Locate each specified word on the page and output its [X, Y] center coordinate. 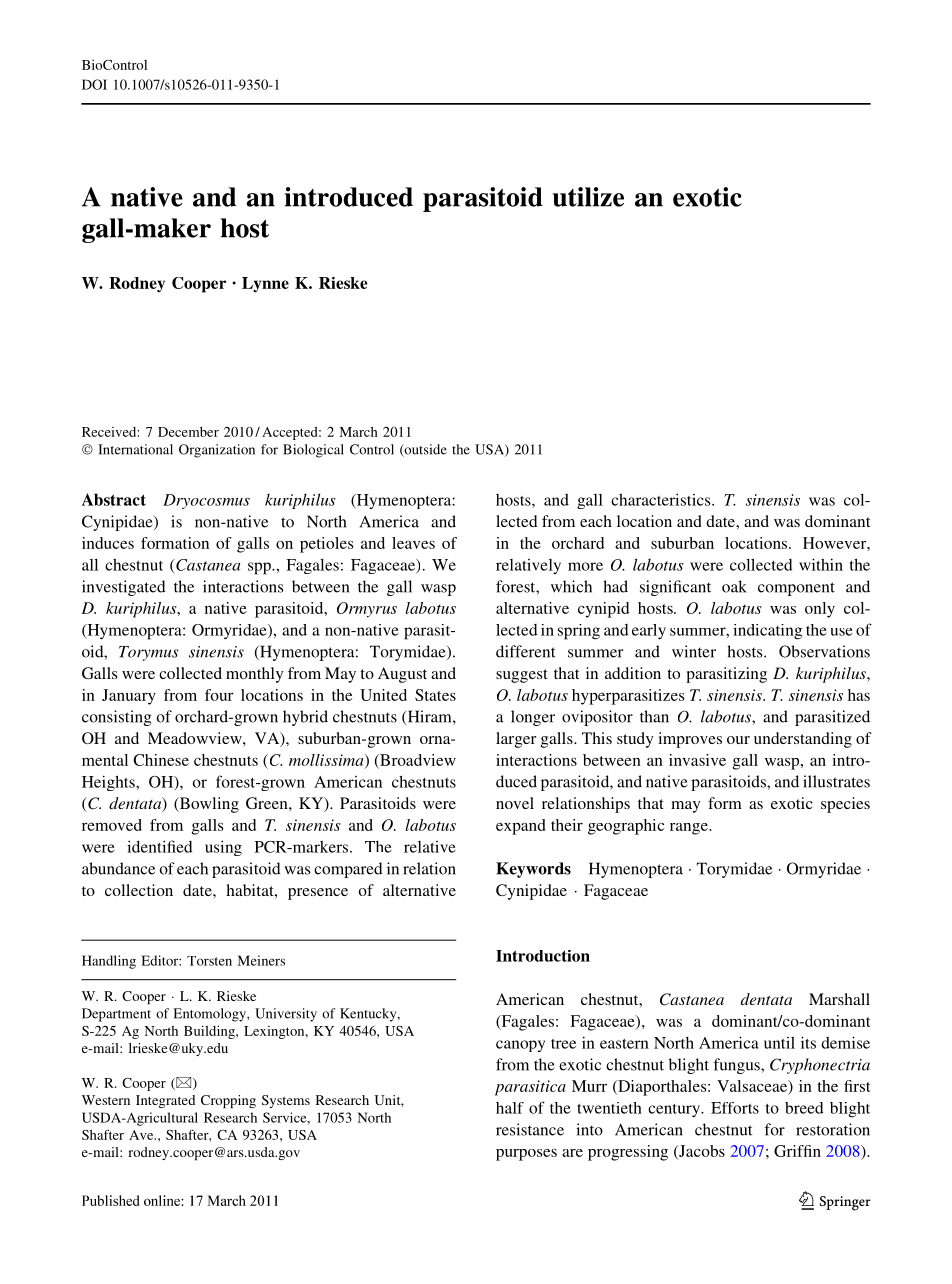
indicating [767, 632]
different [526, 651]
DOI [94, 84]
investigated [123, 588]
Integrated [165, 1101]
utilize [588, 197]
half [510, 1108]
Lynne [265, 285]
